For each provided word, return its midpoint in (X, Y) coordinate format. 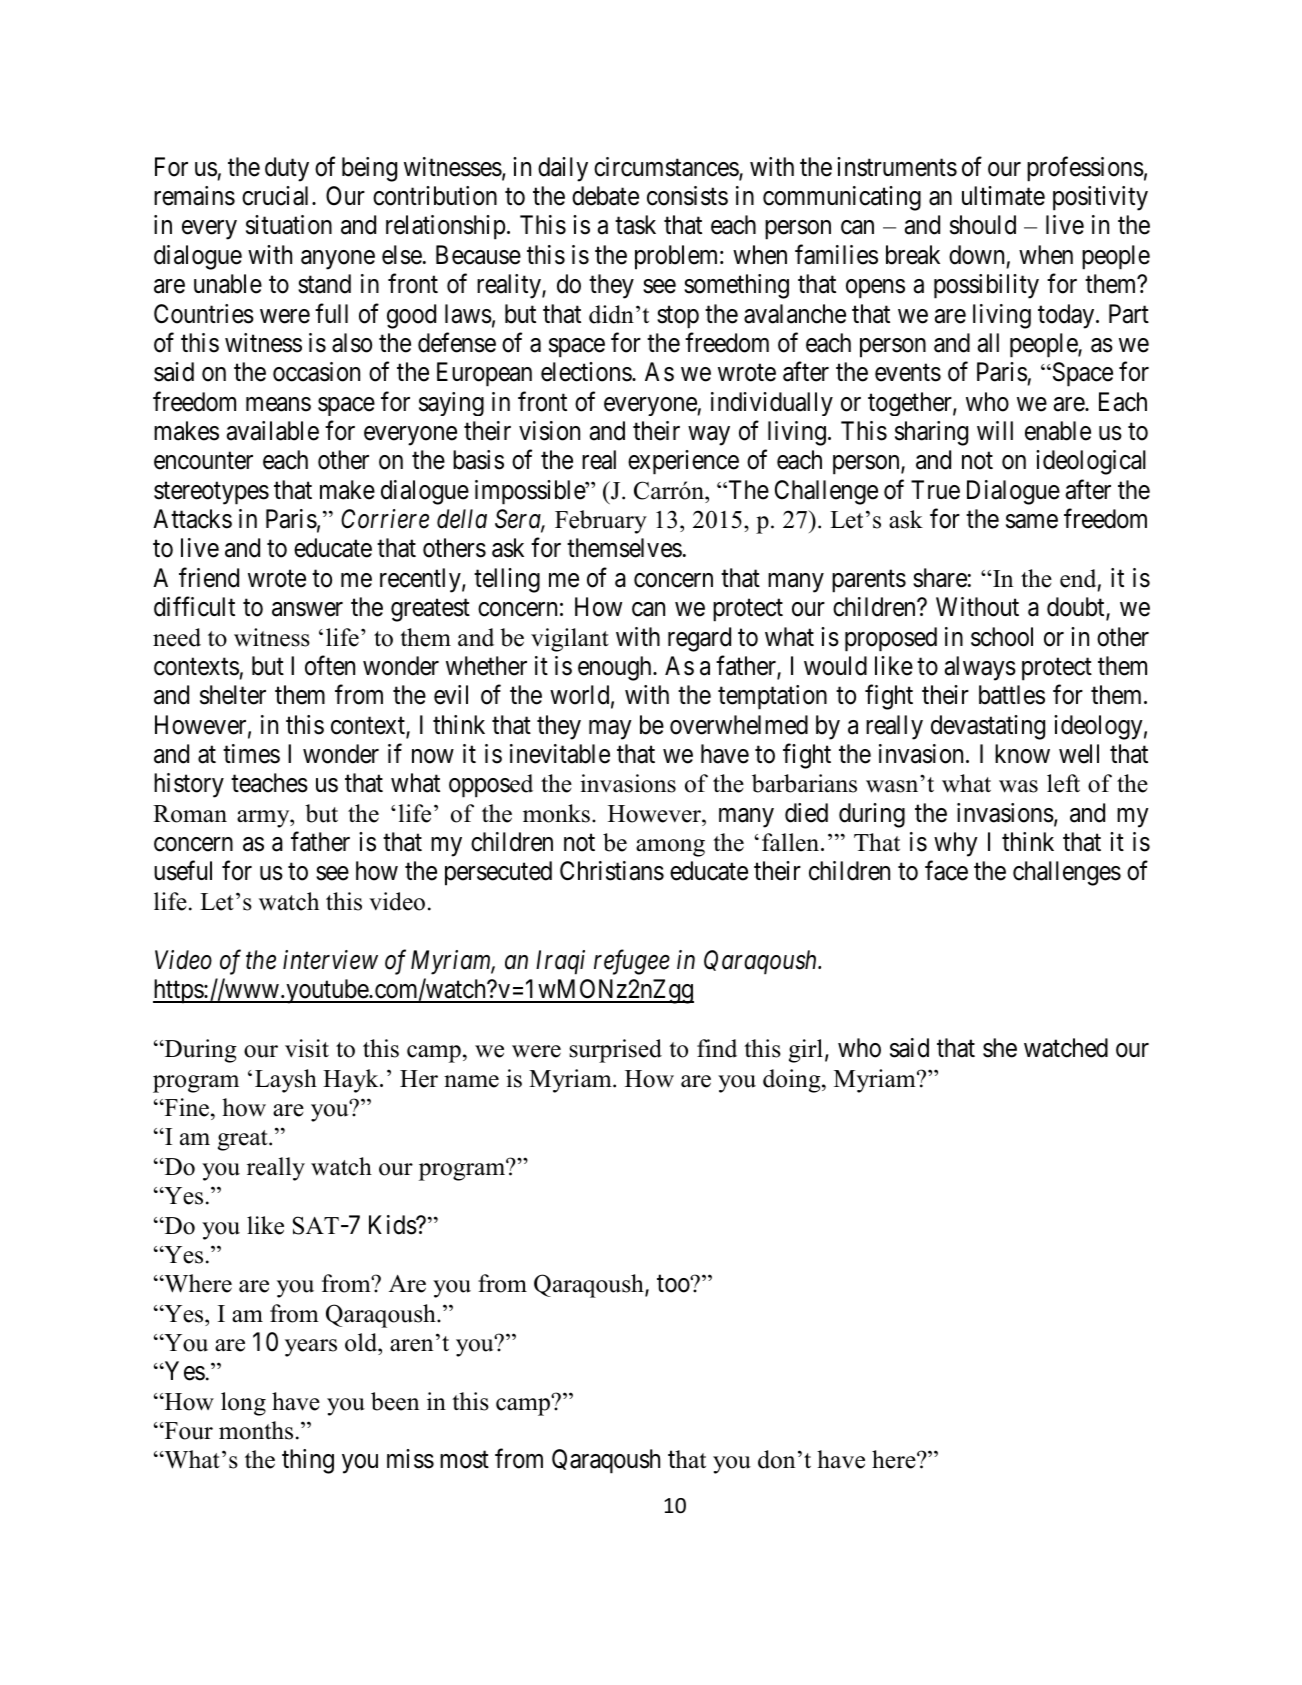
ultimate (1003, 196)
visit (307, 1048)
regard (699, 639)
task (635, 225)
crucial (277, 196)
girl (806, 1051)
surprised (615, 1051)
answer (307, 609)
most (464, 1460)
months (256, 1430)
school (1002, 637)
